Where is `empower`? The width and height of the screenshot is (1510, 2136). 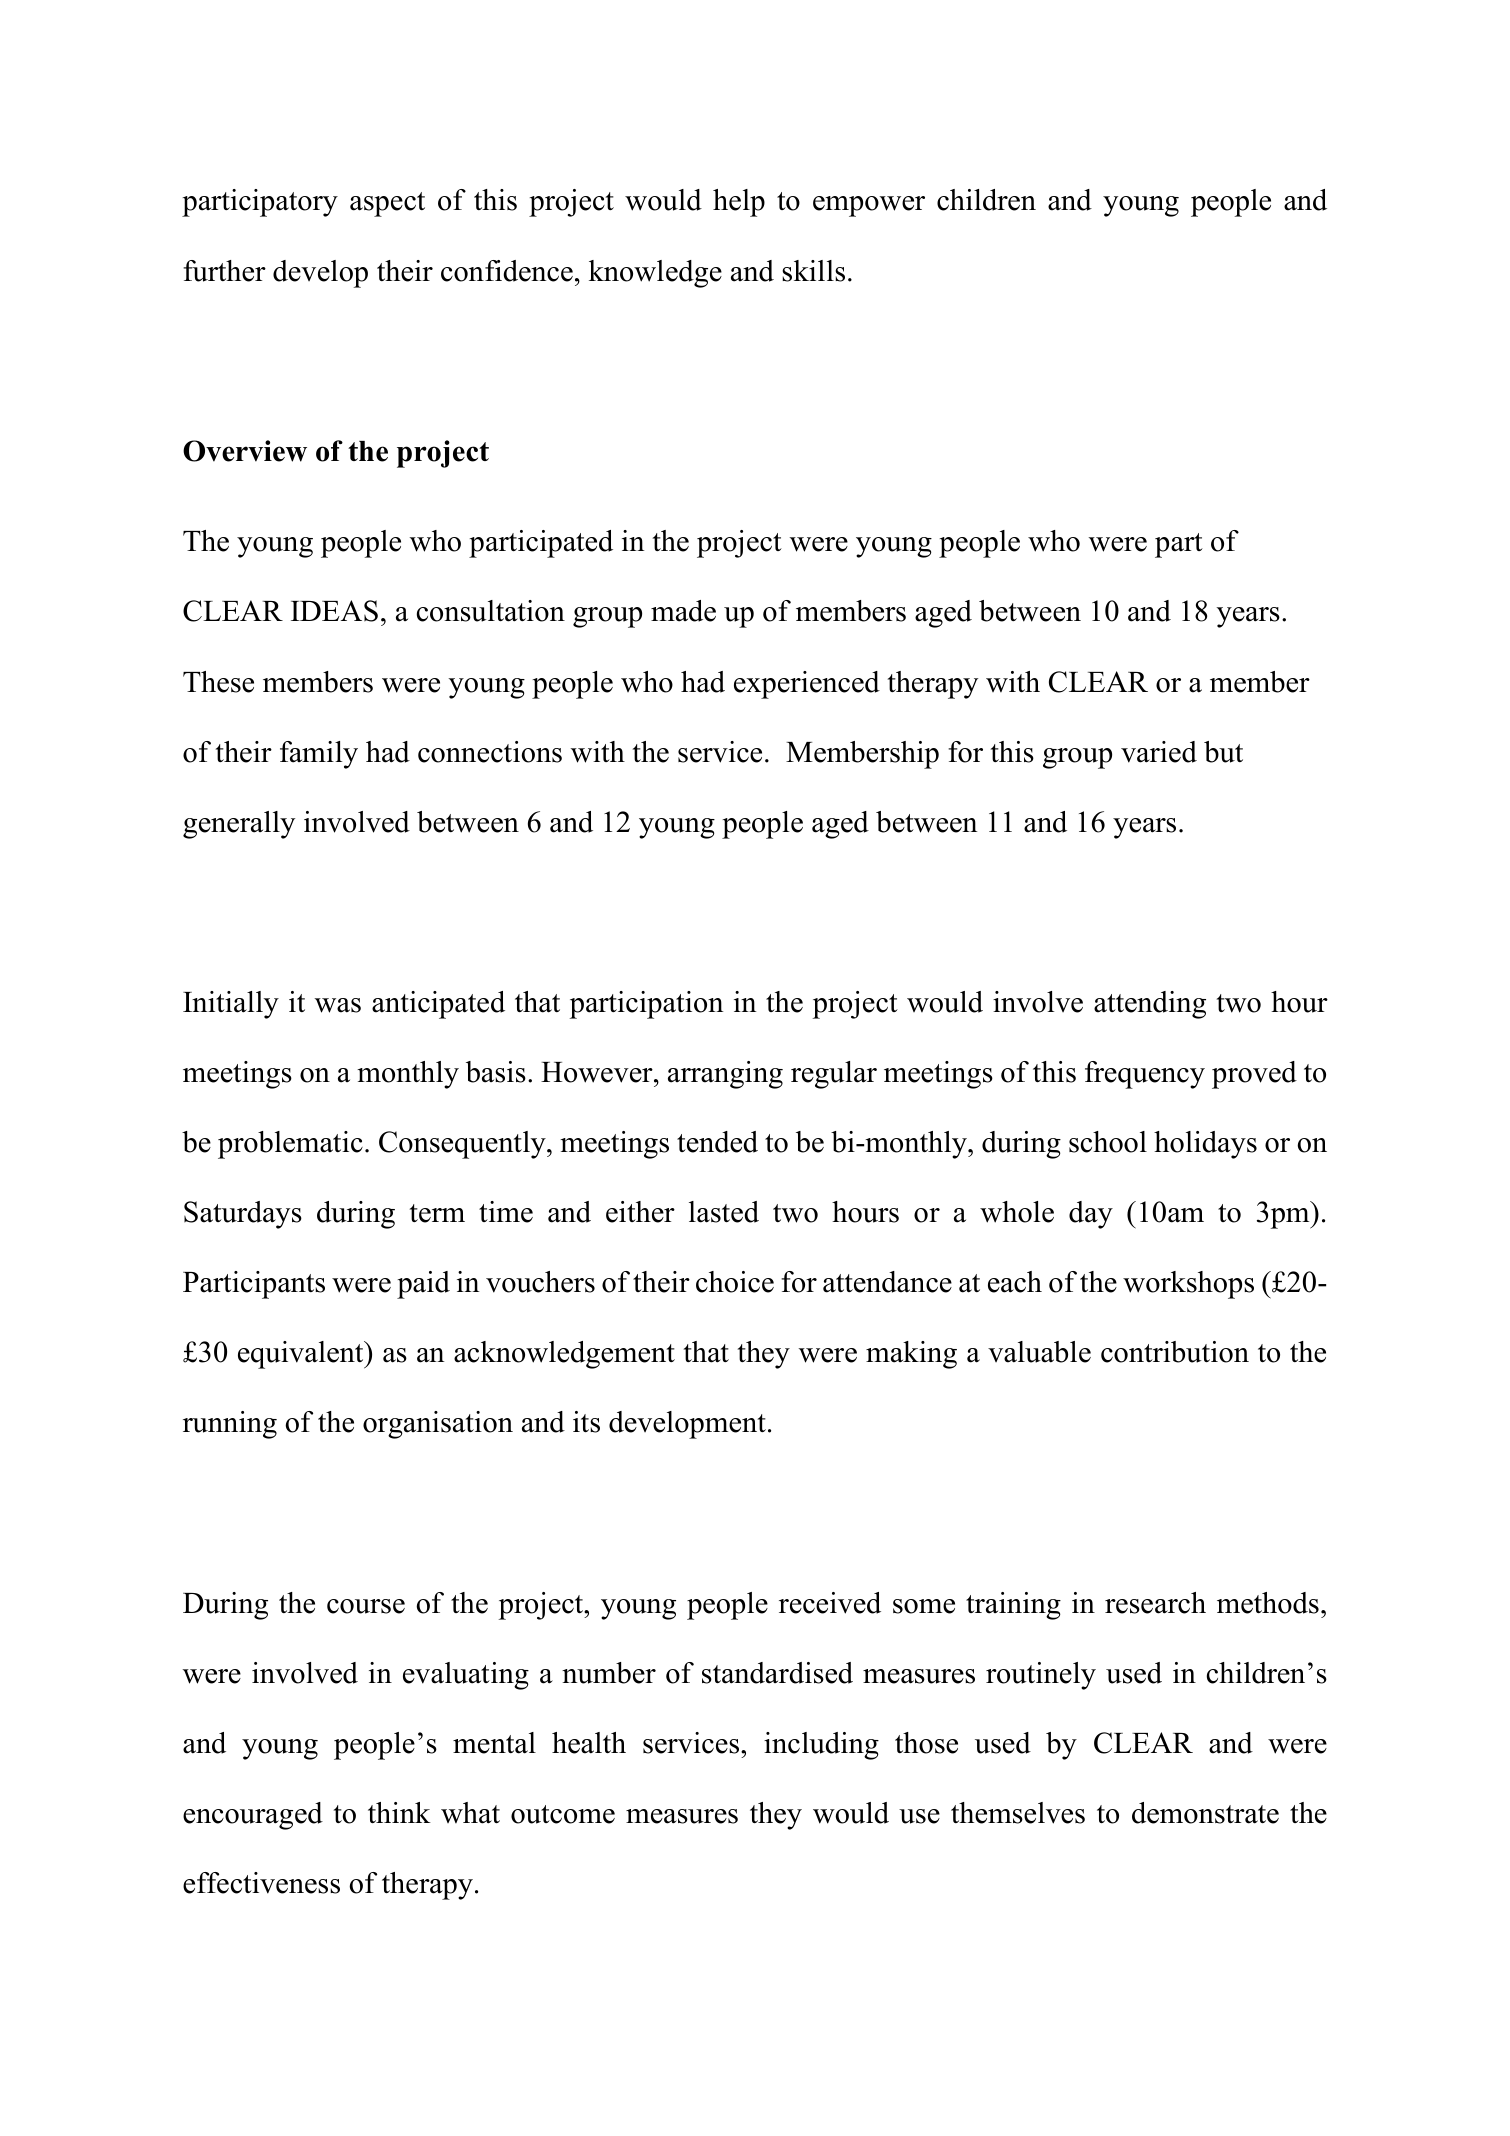 empower is located at coordinates (869, 206).
